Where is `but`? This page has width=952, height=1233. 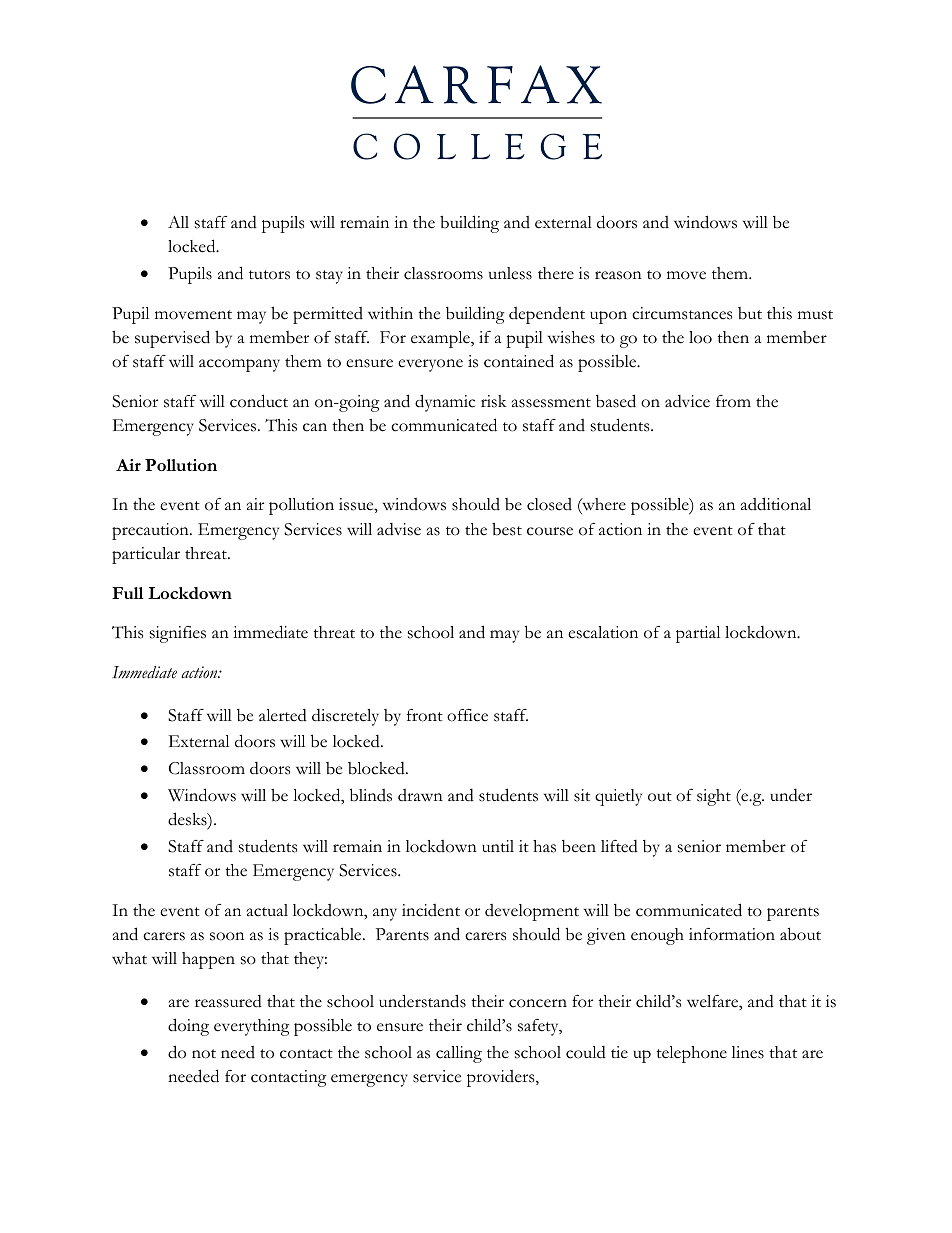
but is located at coordinates (750, 313).
